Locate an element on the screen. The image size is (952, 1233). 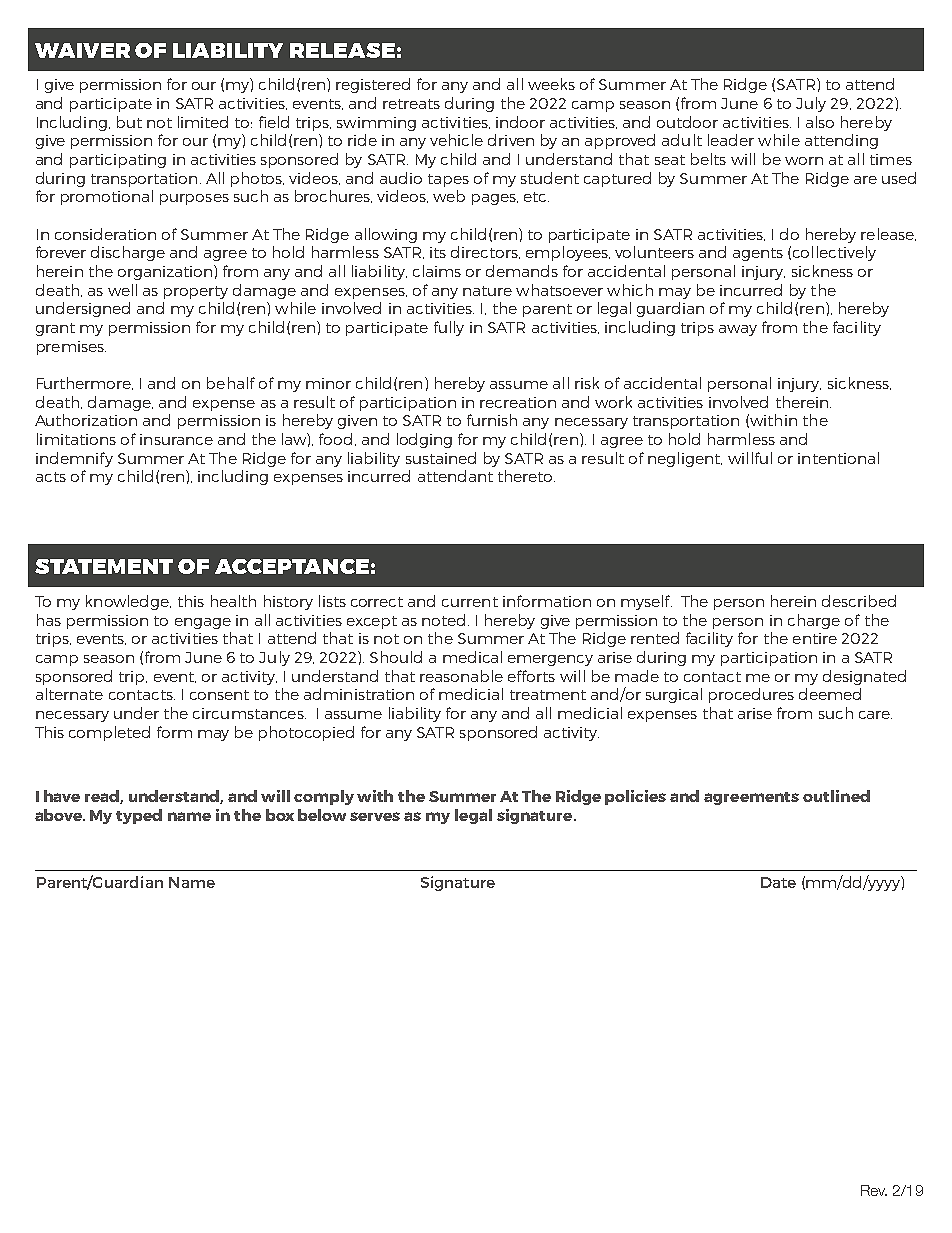
insurance is located at coordinates (176, 439).
